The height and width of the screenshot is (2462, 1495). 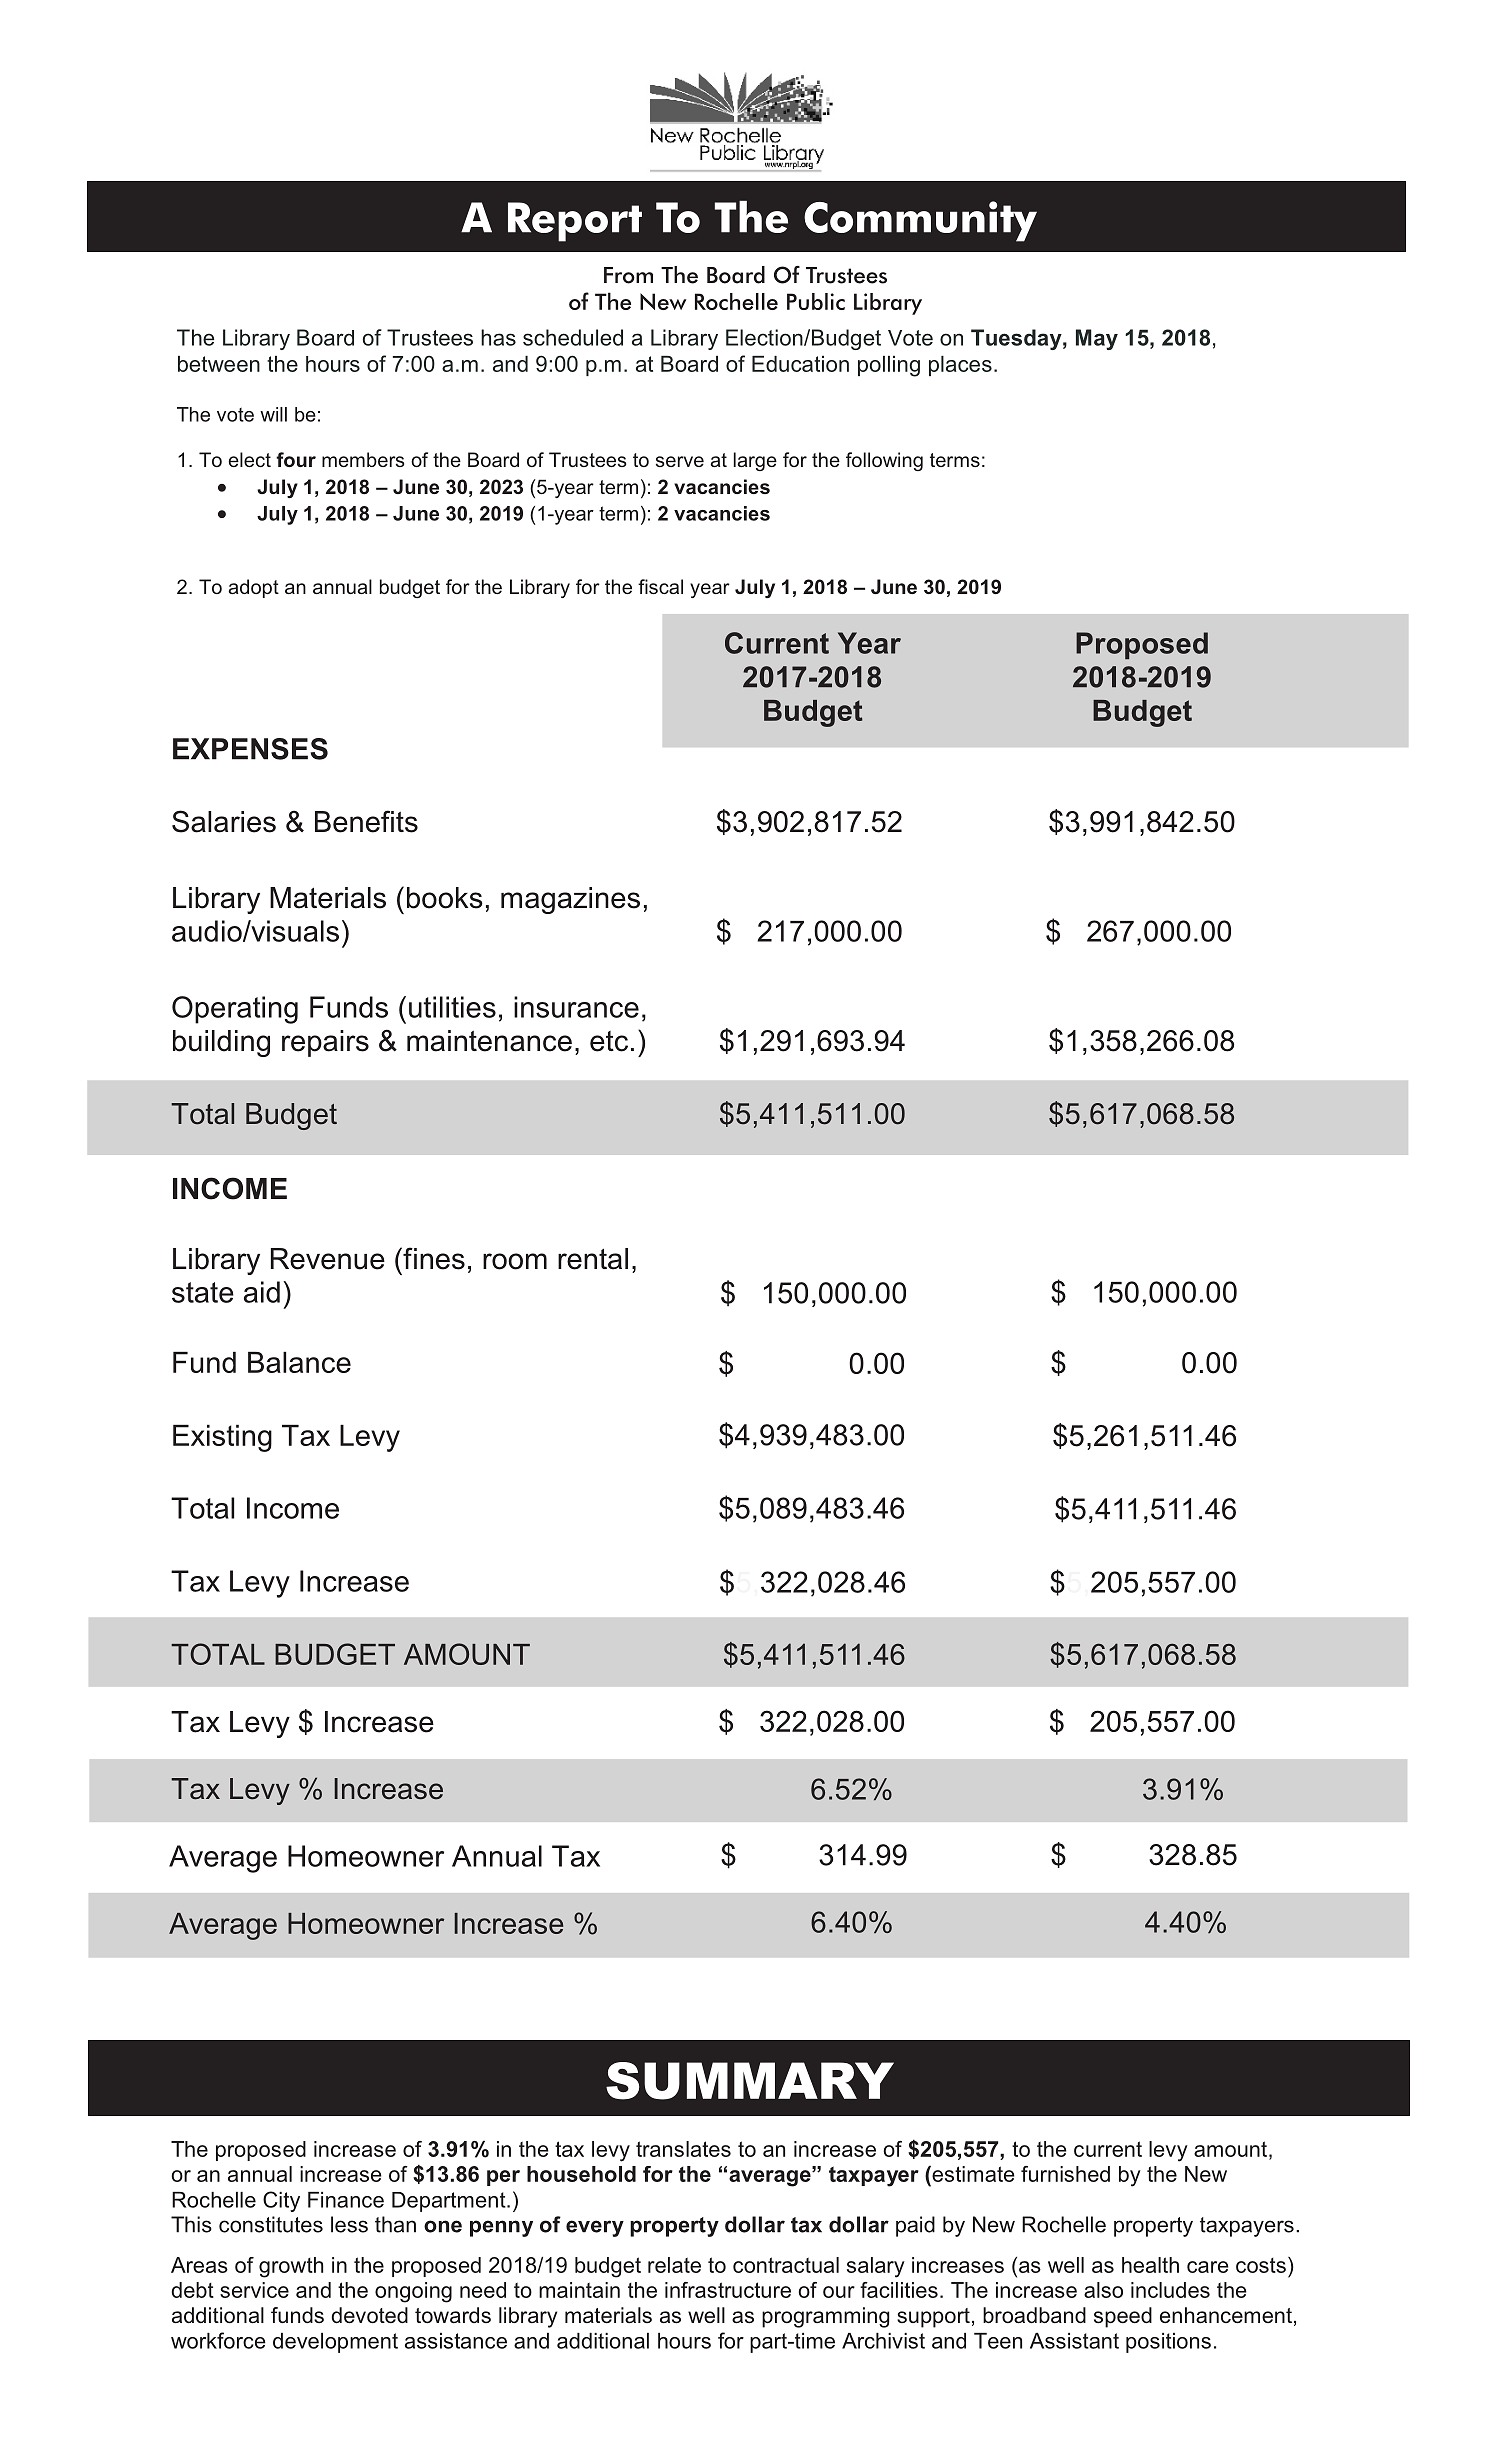 What do you see at coordinates (593, 1259) in the screenshot?
I see `rental` at bounding box center [593, 1259].
